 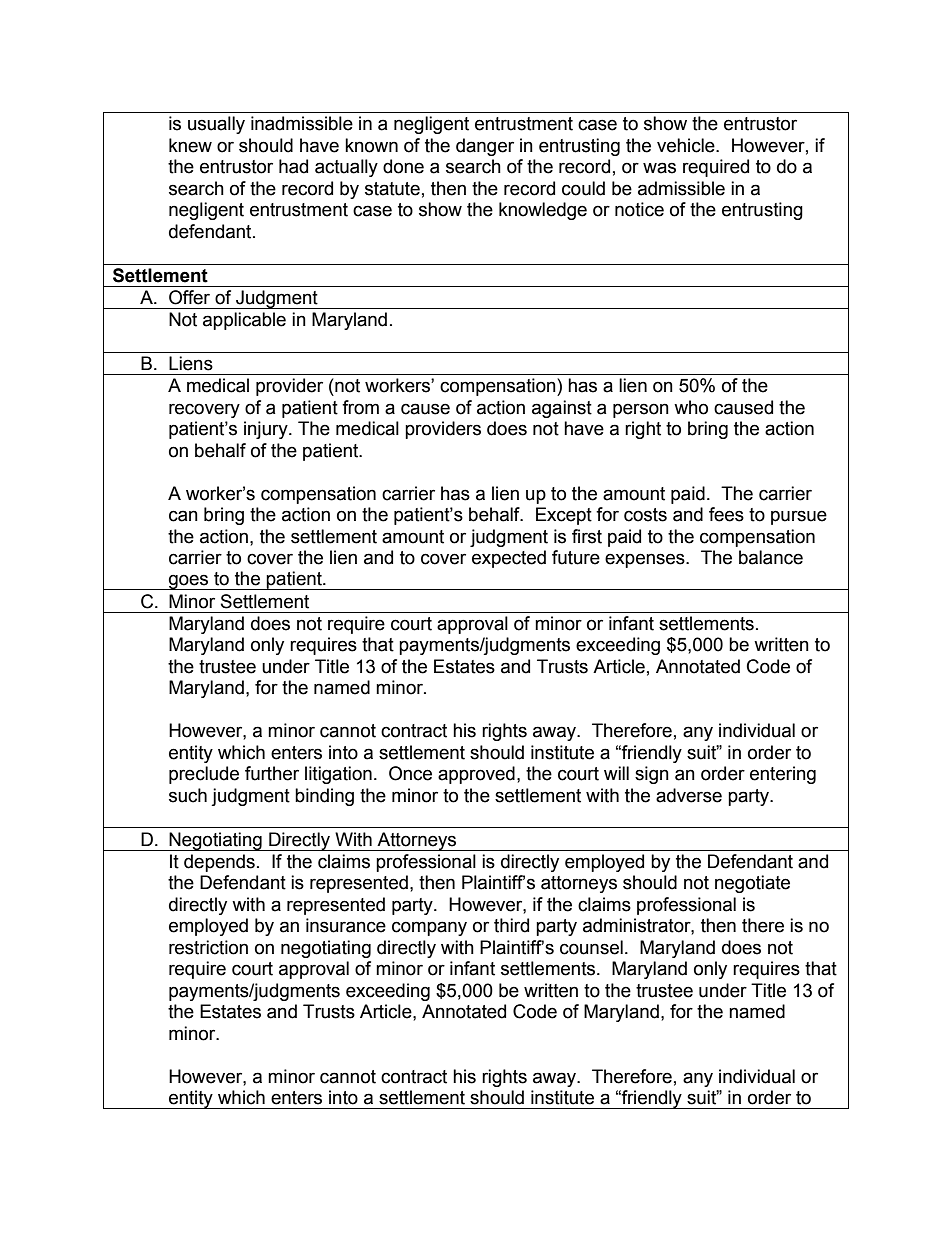 What do you see at coordinates (752, 884) in the document?
I see `negotiate` at bounding box center [752, 884].
